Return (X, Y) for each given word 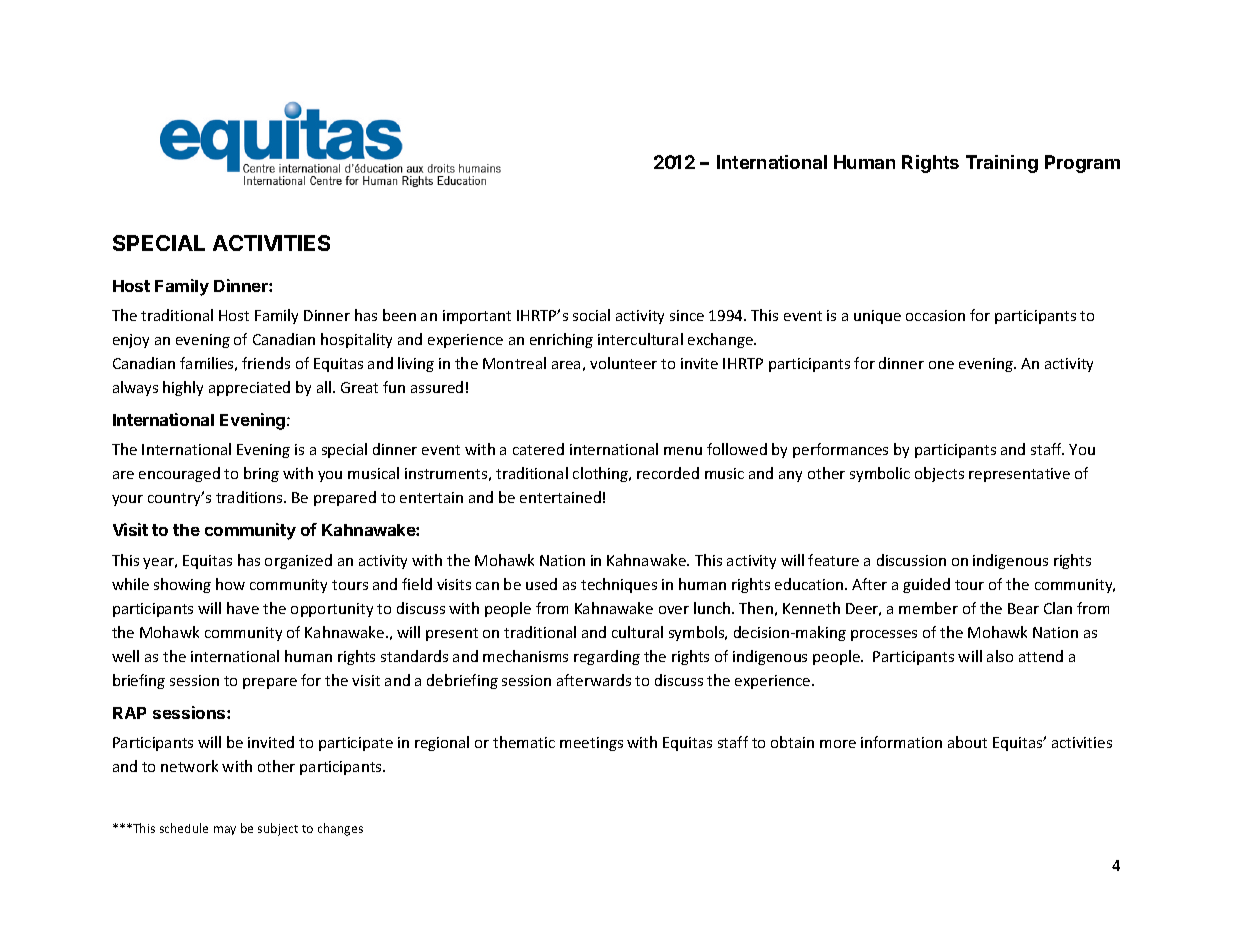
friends (266, 363)
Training (1002, 164)
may (225, 830)
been (399, 315)
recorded (668, 473)
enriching (561, 340)
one (941, 365)
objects (939, 474)
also (1000, 656)
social (591, 315)
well (125, 656)
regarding (607, 657)
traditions (250, 497)
